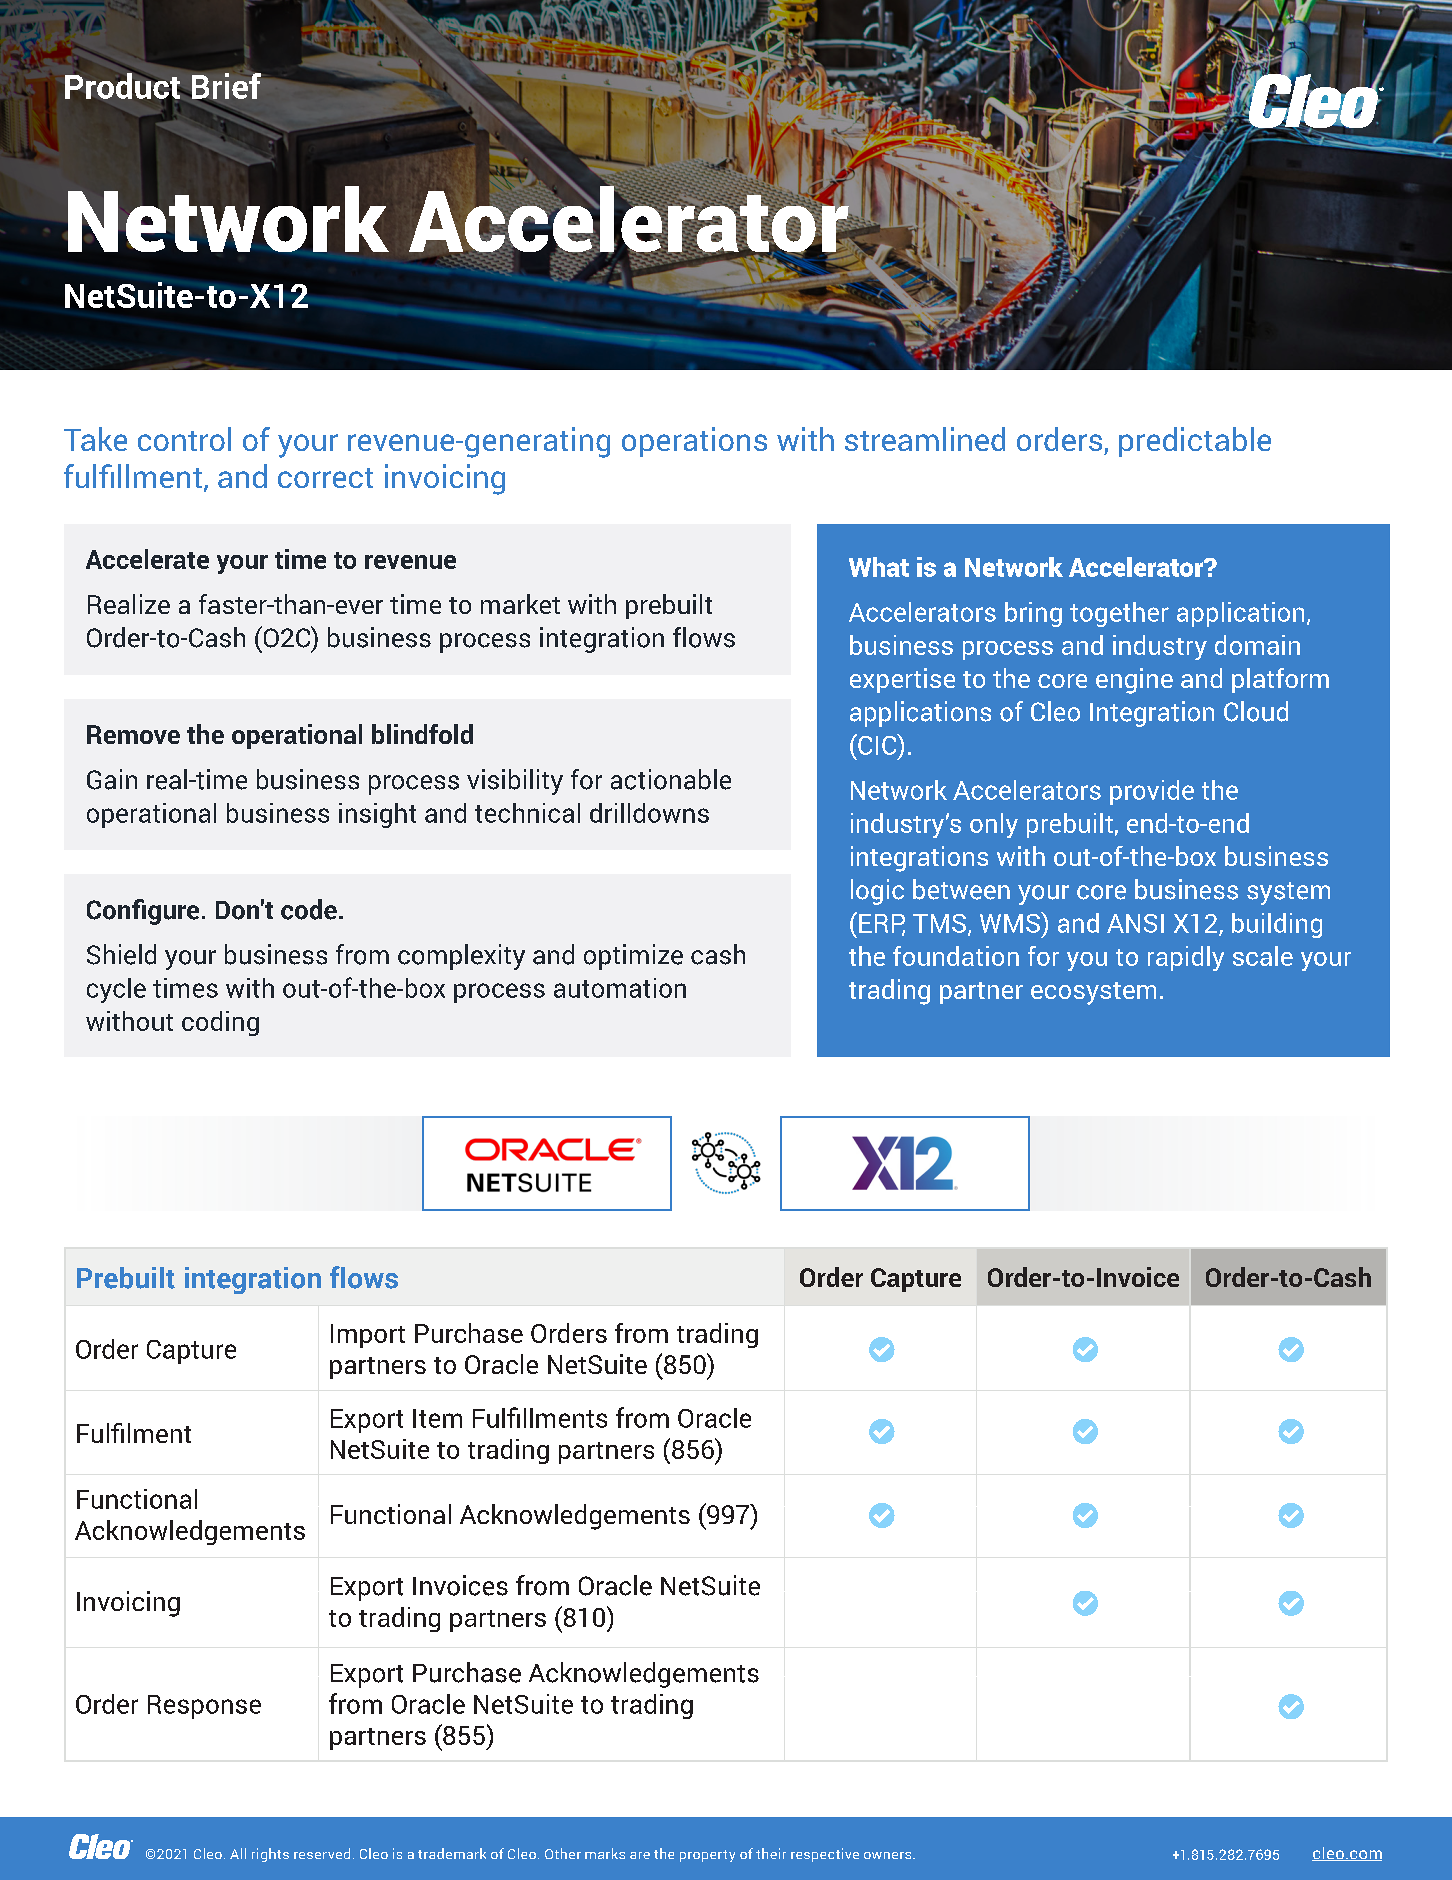 This screenshot has height=1880, width=1452. What do you see at coordinates (633, 957) in the screenshot?
I see `optimize` at bounding box center [633, 957].
